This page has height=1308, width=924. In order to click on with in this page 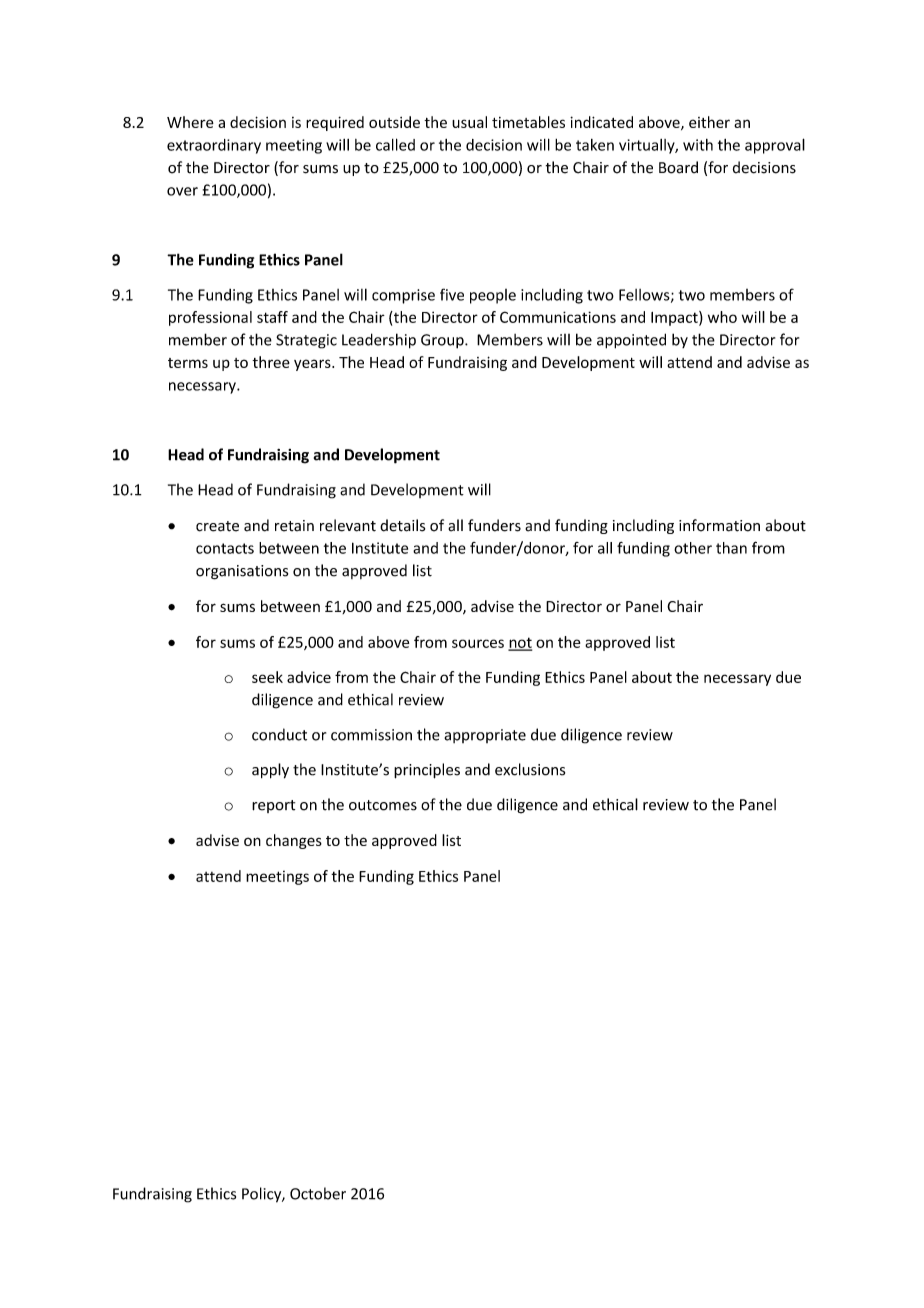, I will do `click(698, 145)`.
